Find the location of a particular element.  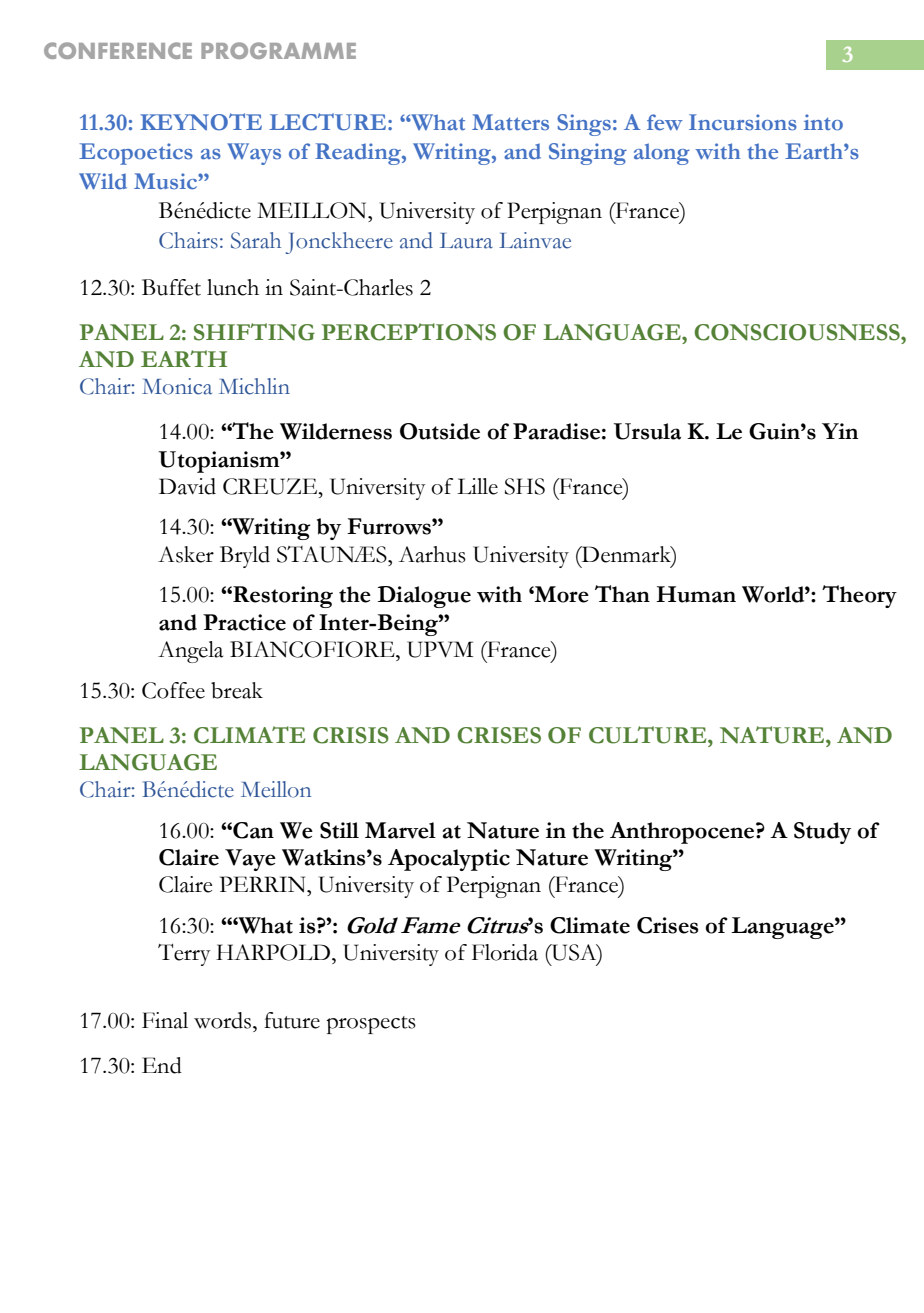

Aarhus is located at coordinates (432, 554).
